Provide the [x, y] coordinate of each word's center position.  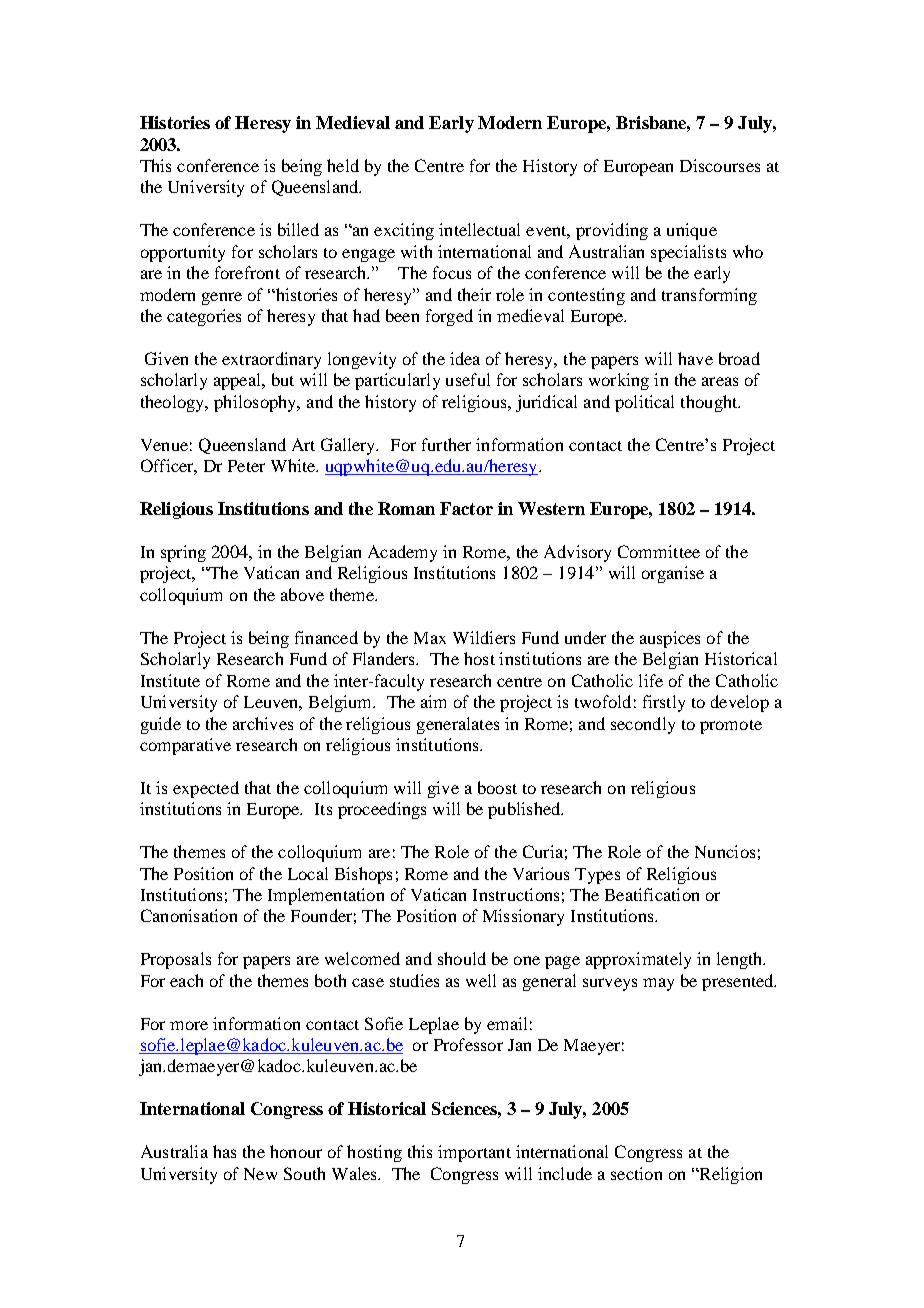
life [651, 680]
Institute [170, 680]
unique [692, 231]
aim [433, 701]
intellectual [479, 229]
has [224, 1151]
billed [298, 229]
